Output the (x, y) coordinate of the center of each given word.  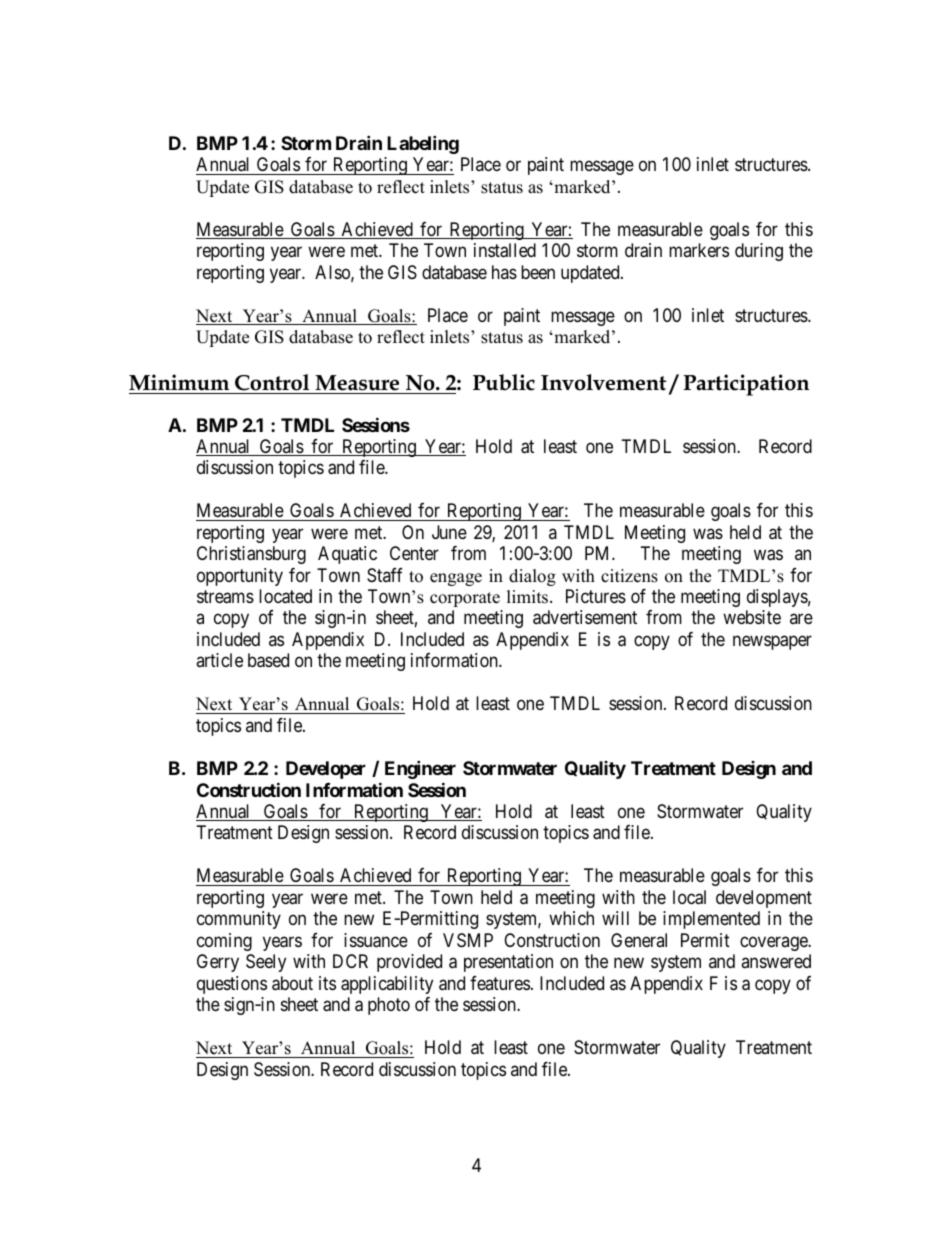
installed (505, 250)
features (500, 983)
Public (504, 382)
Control (272, 382)
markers (699, 250)
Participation (746, 385)
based (268, 660)
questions (232, 985)
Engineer (420, 769)
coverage (774, 943)
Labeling (423, 144)
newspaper (772, 642)
